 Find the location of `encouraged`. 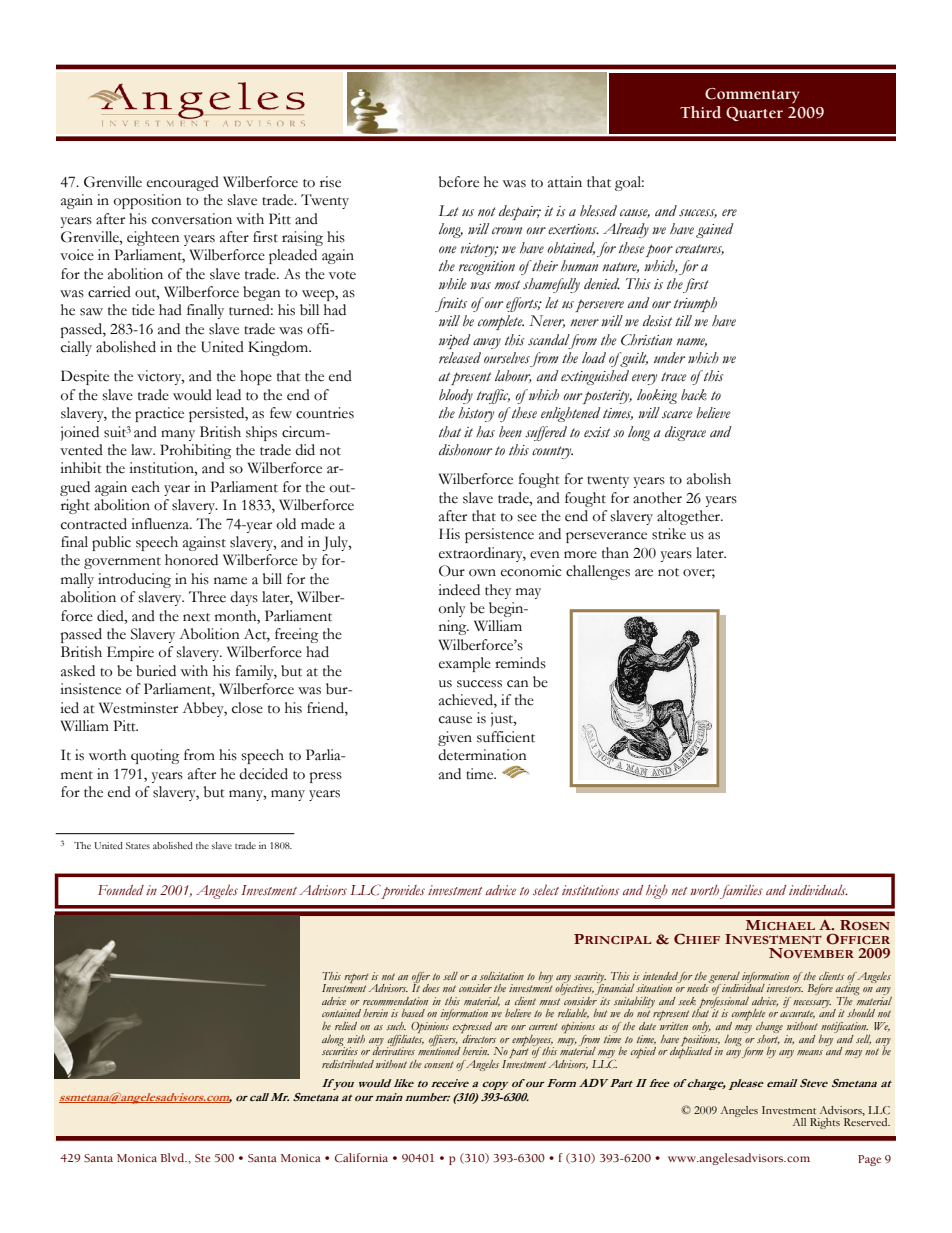

encouraged is located at coordinates (183, 183).
